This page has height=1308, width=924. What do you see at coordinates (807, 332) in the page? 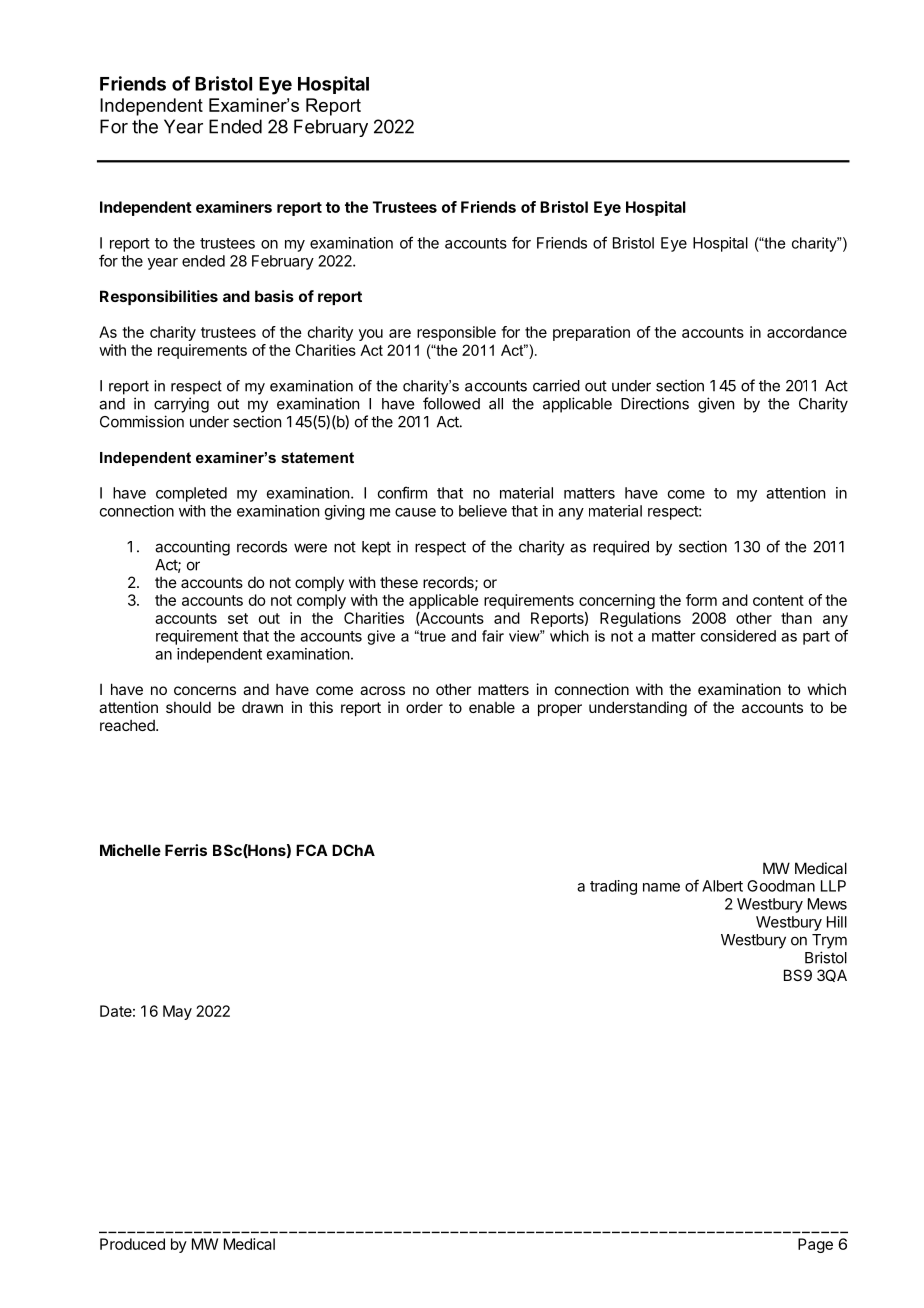
I see `accordance` at bounding box center [807, 332].
